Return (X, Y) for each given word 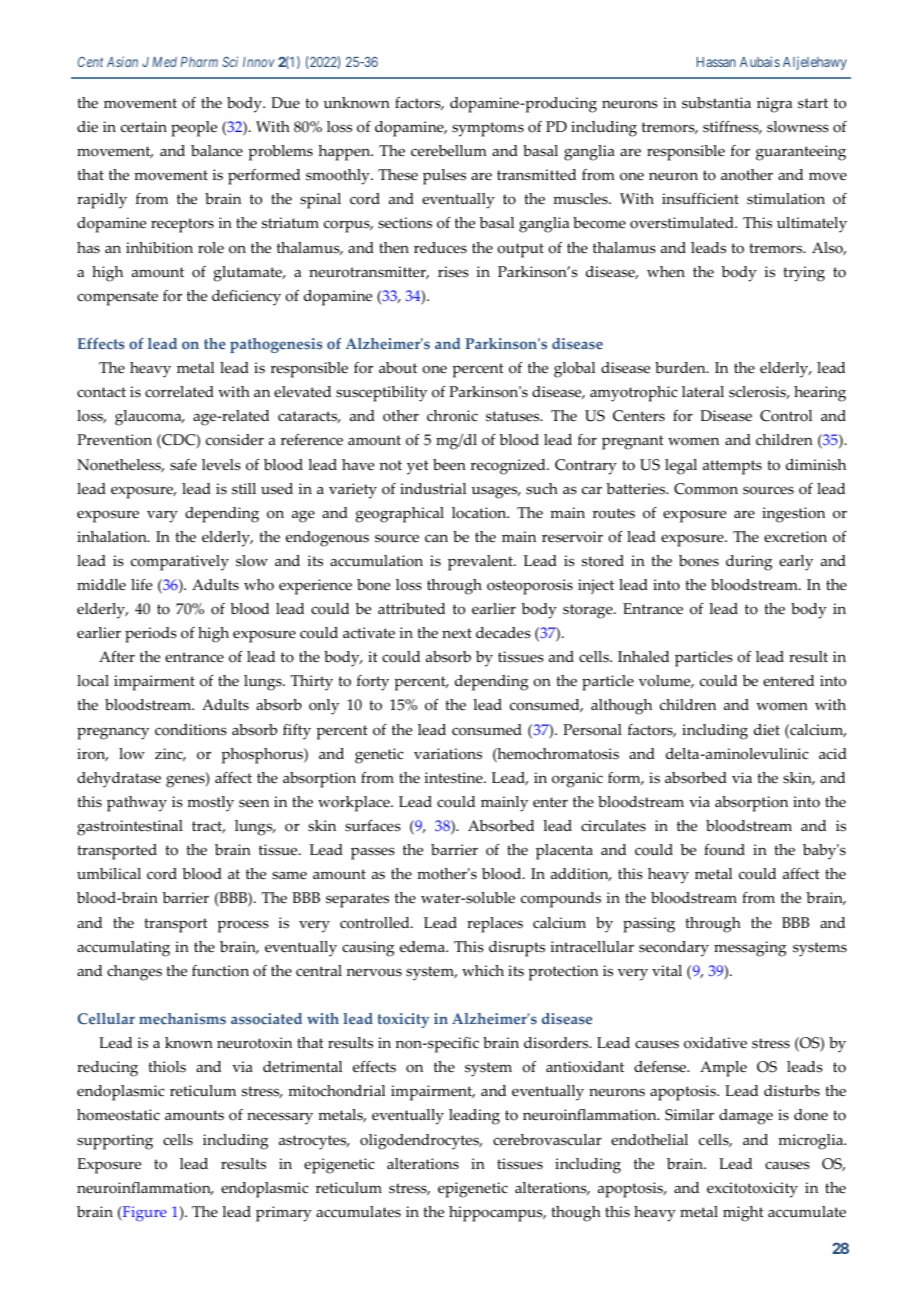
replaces (495, 925)
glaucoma (149, 418)
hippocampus (497, 1214)
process (243, 926)
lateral (703, 392)
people (194, 129)
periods (151, 635)
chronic (452, 416)
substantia (716, 103)
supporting (115, 1142)
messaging (750, 949)
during (749, 563)
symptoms (488, 129)
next (457, 633)
